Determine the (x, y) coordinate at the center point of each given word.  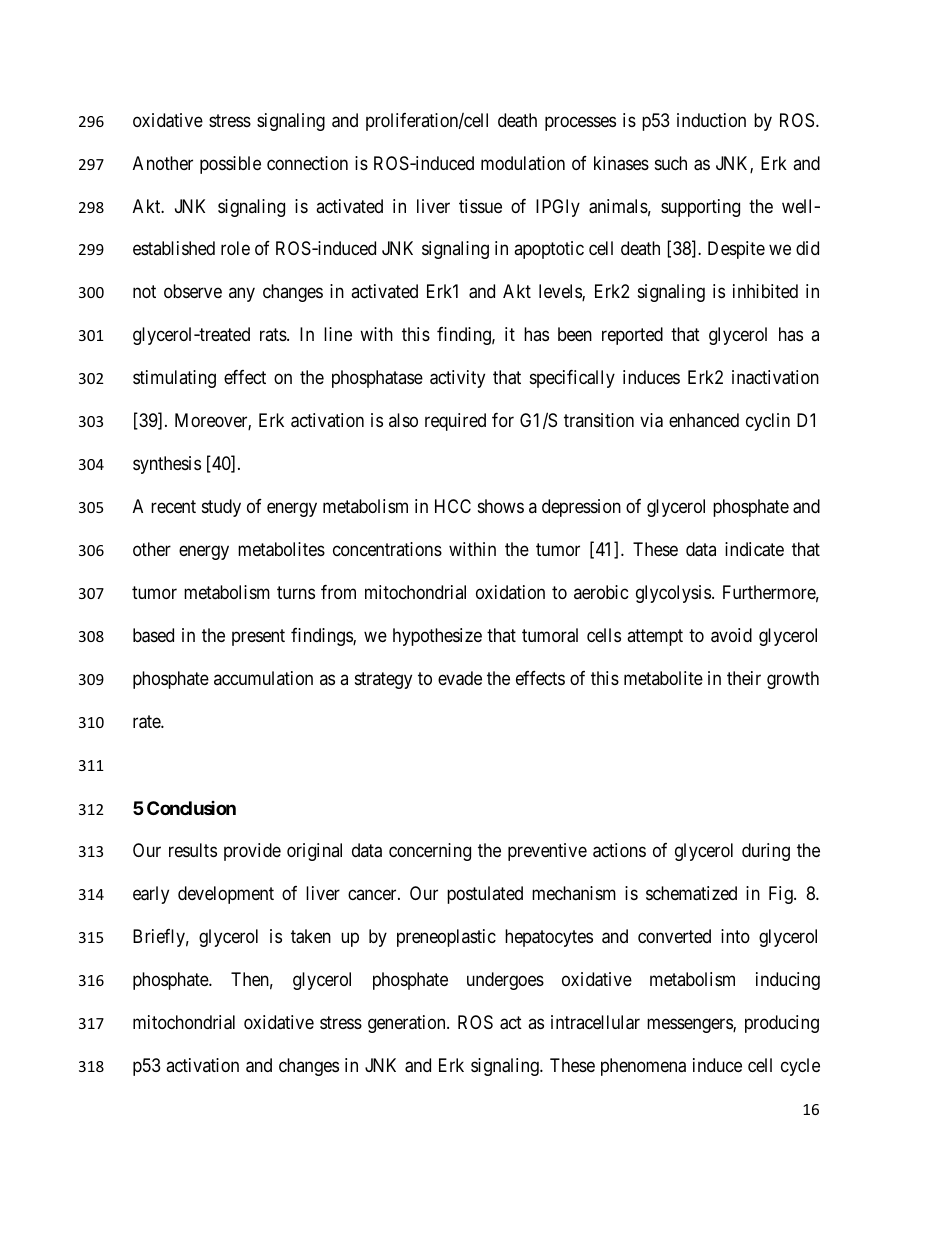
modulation (523, 163)
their (744, 678)
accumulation (263, 678)
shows (501, 506)
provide (252, 852)
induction (711, 120)
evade (460, 678)
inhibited (765, 291)
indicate (754, 549)
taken (311, 936)
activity (457, 379)
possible (230, 165)
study (221, 508)
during (766, 852)
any (242, 295)
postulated (485, 895)
